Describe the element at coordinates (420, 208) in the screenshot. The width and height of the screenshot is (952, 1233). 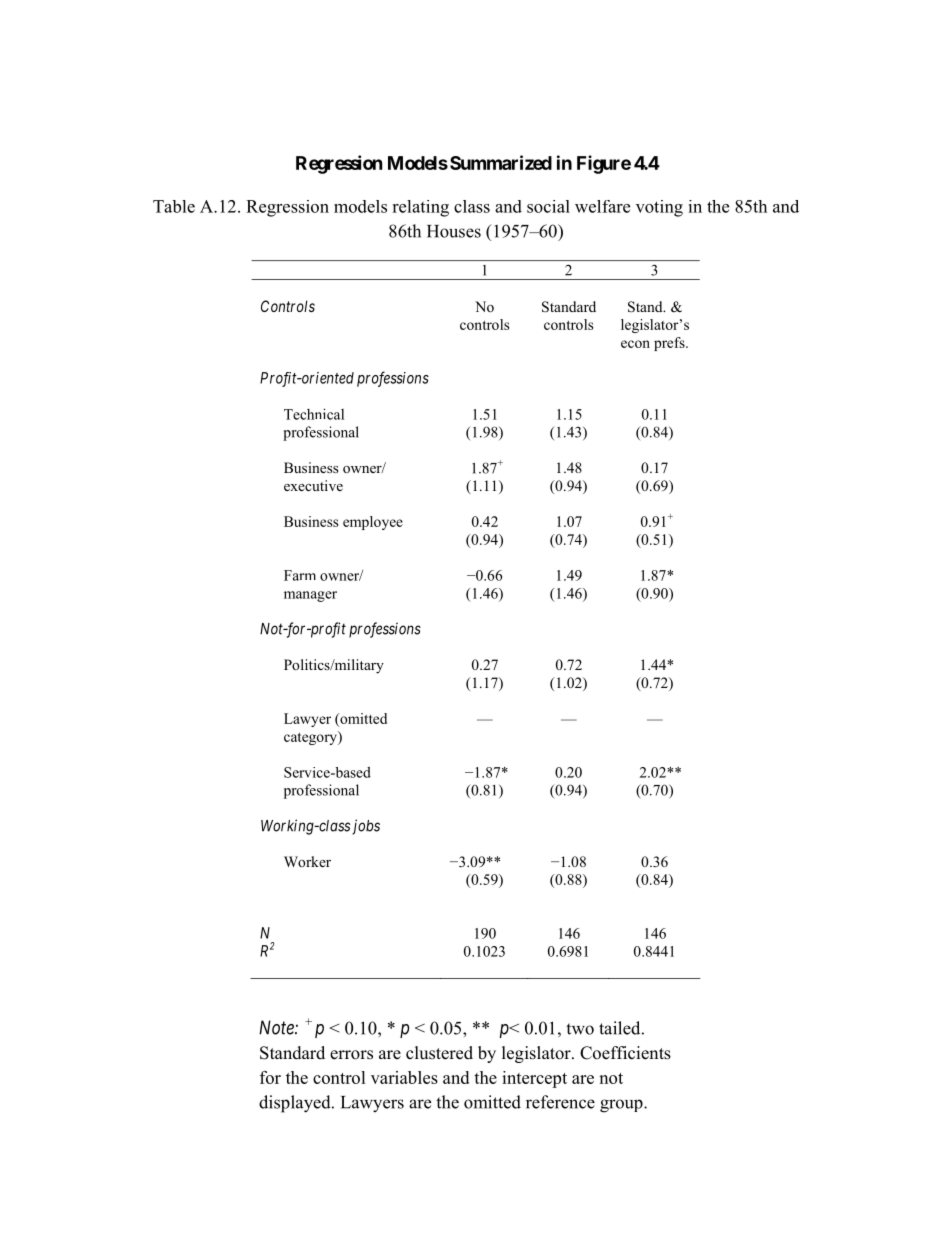
I see `relating` at that location.
